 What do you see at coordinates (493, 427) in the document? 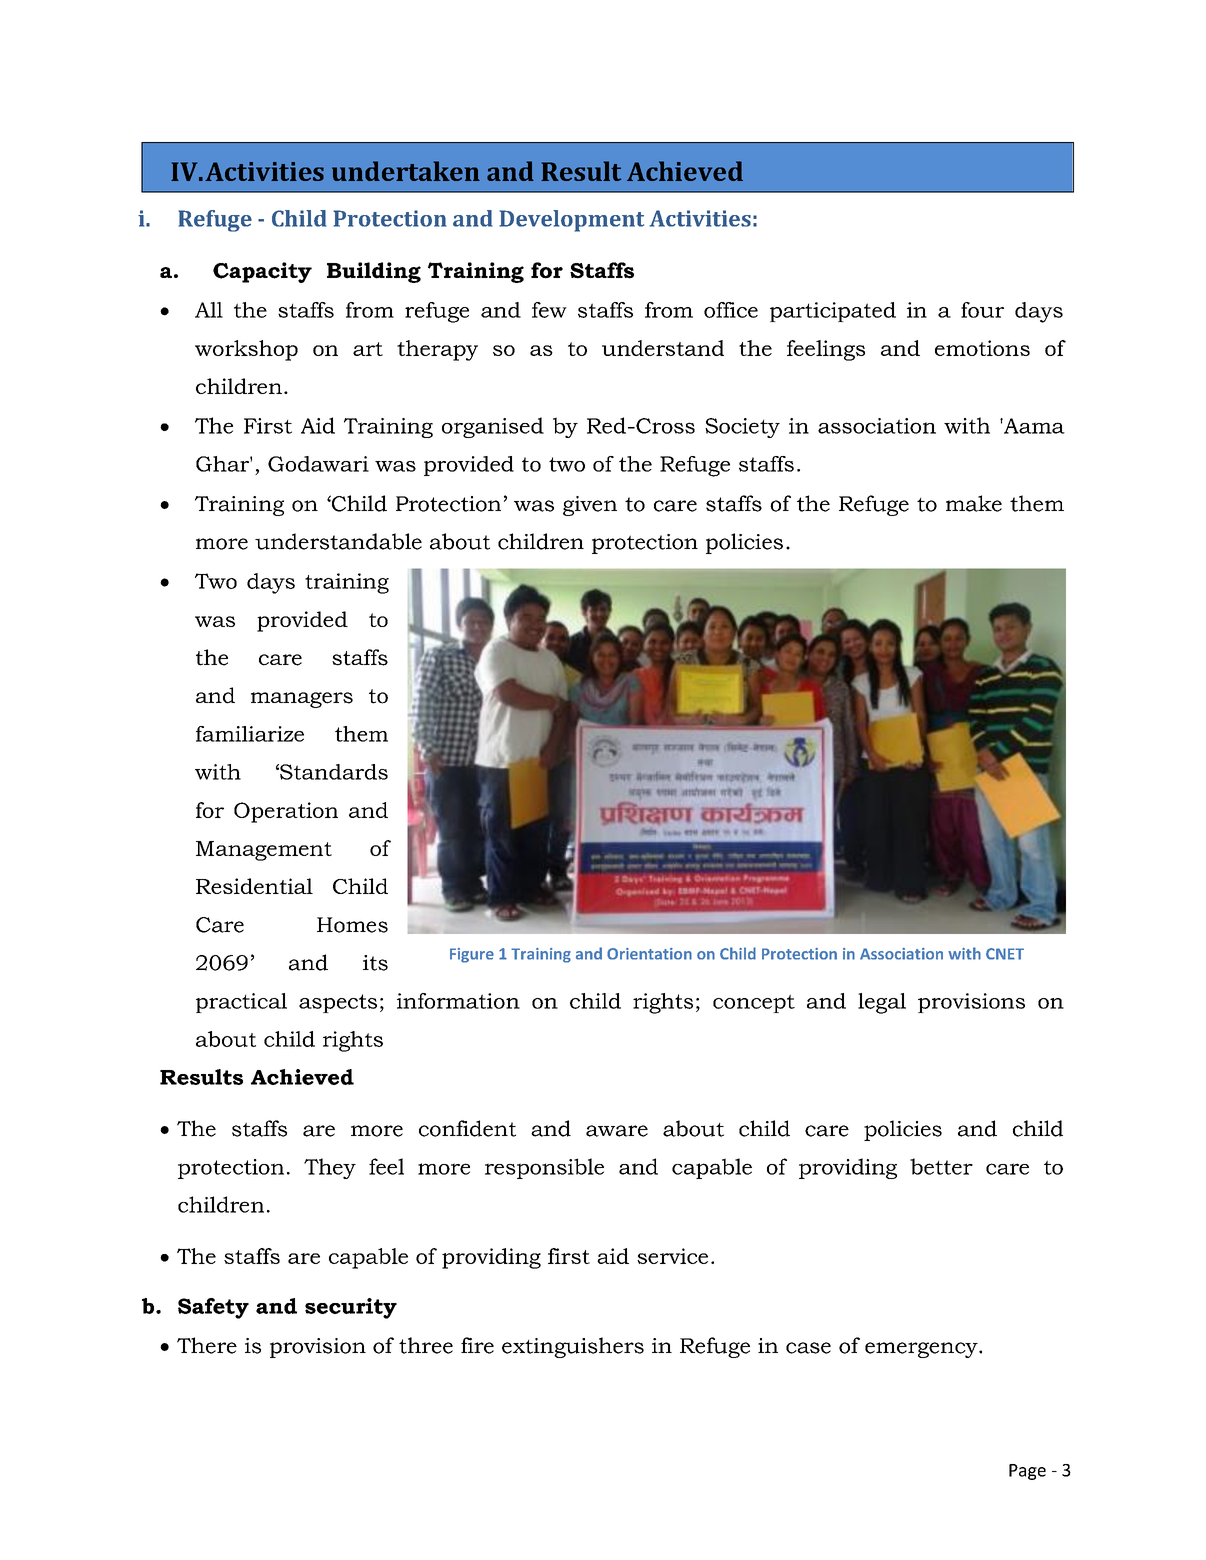
I see `organised` at bounding box center [493, 427].
